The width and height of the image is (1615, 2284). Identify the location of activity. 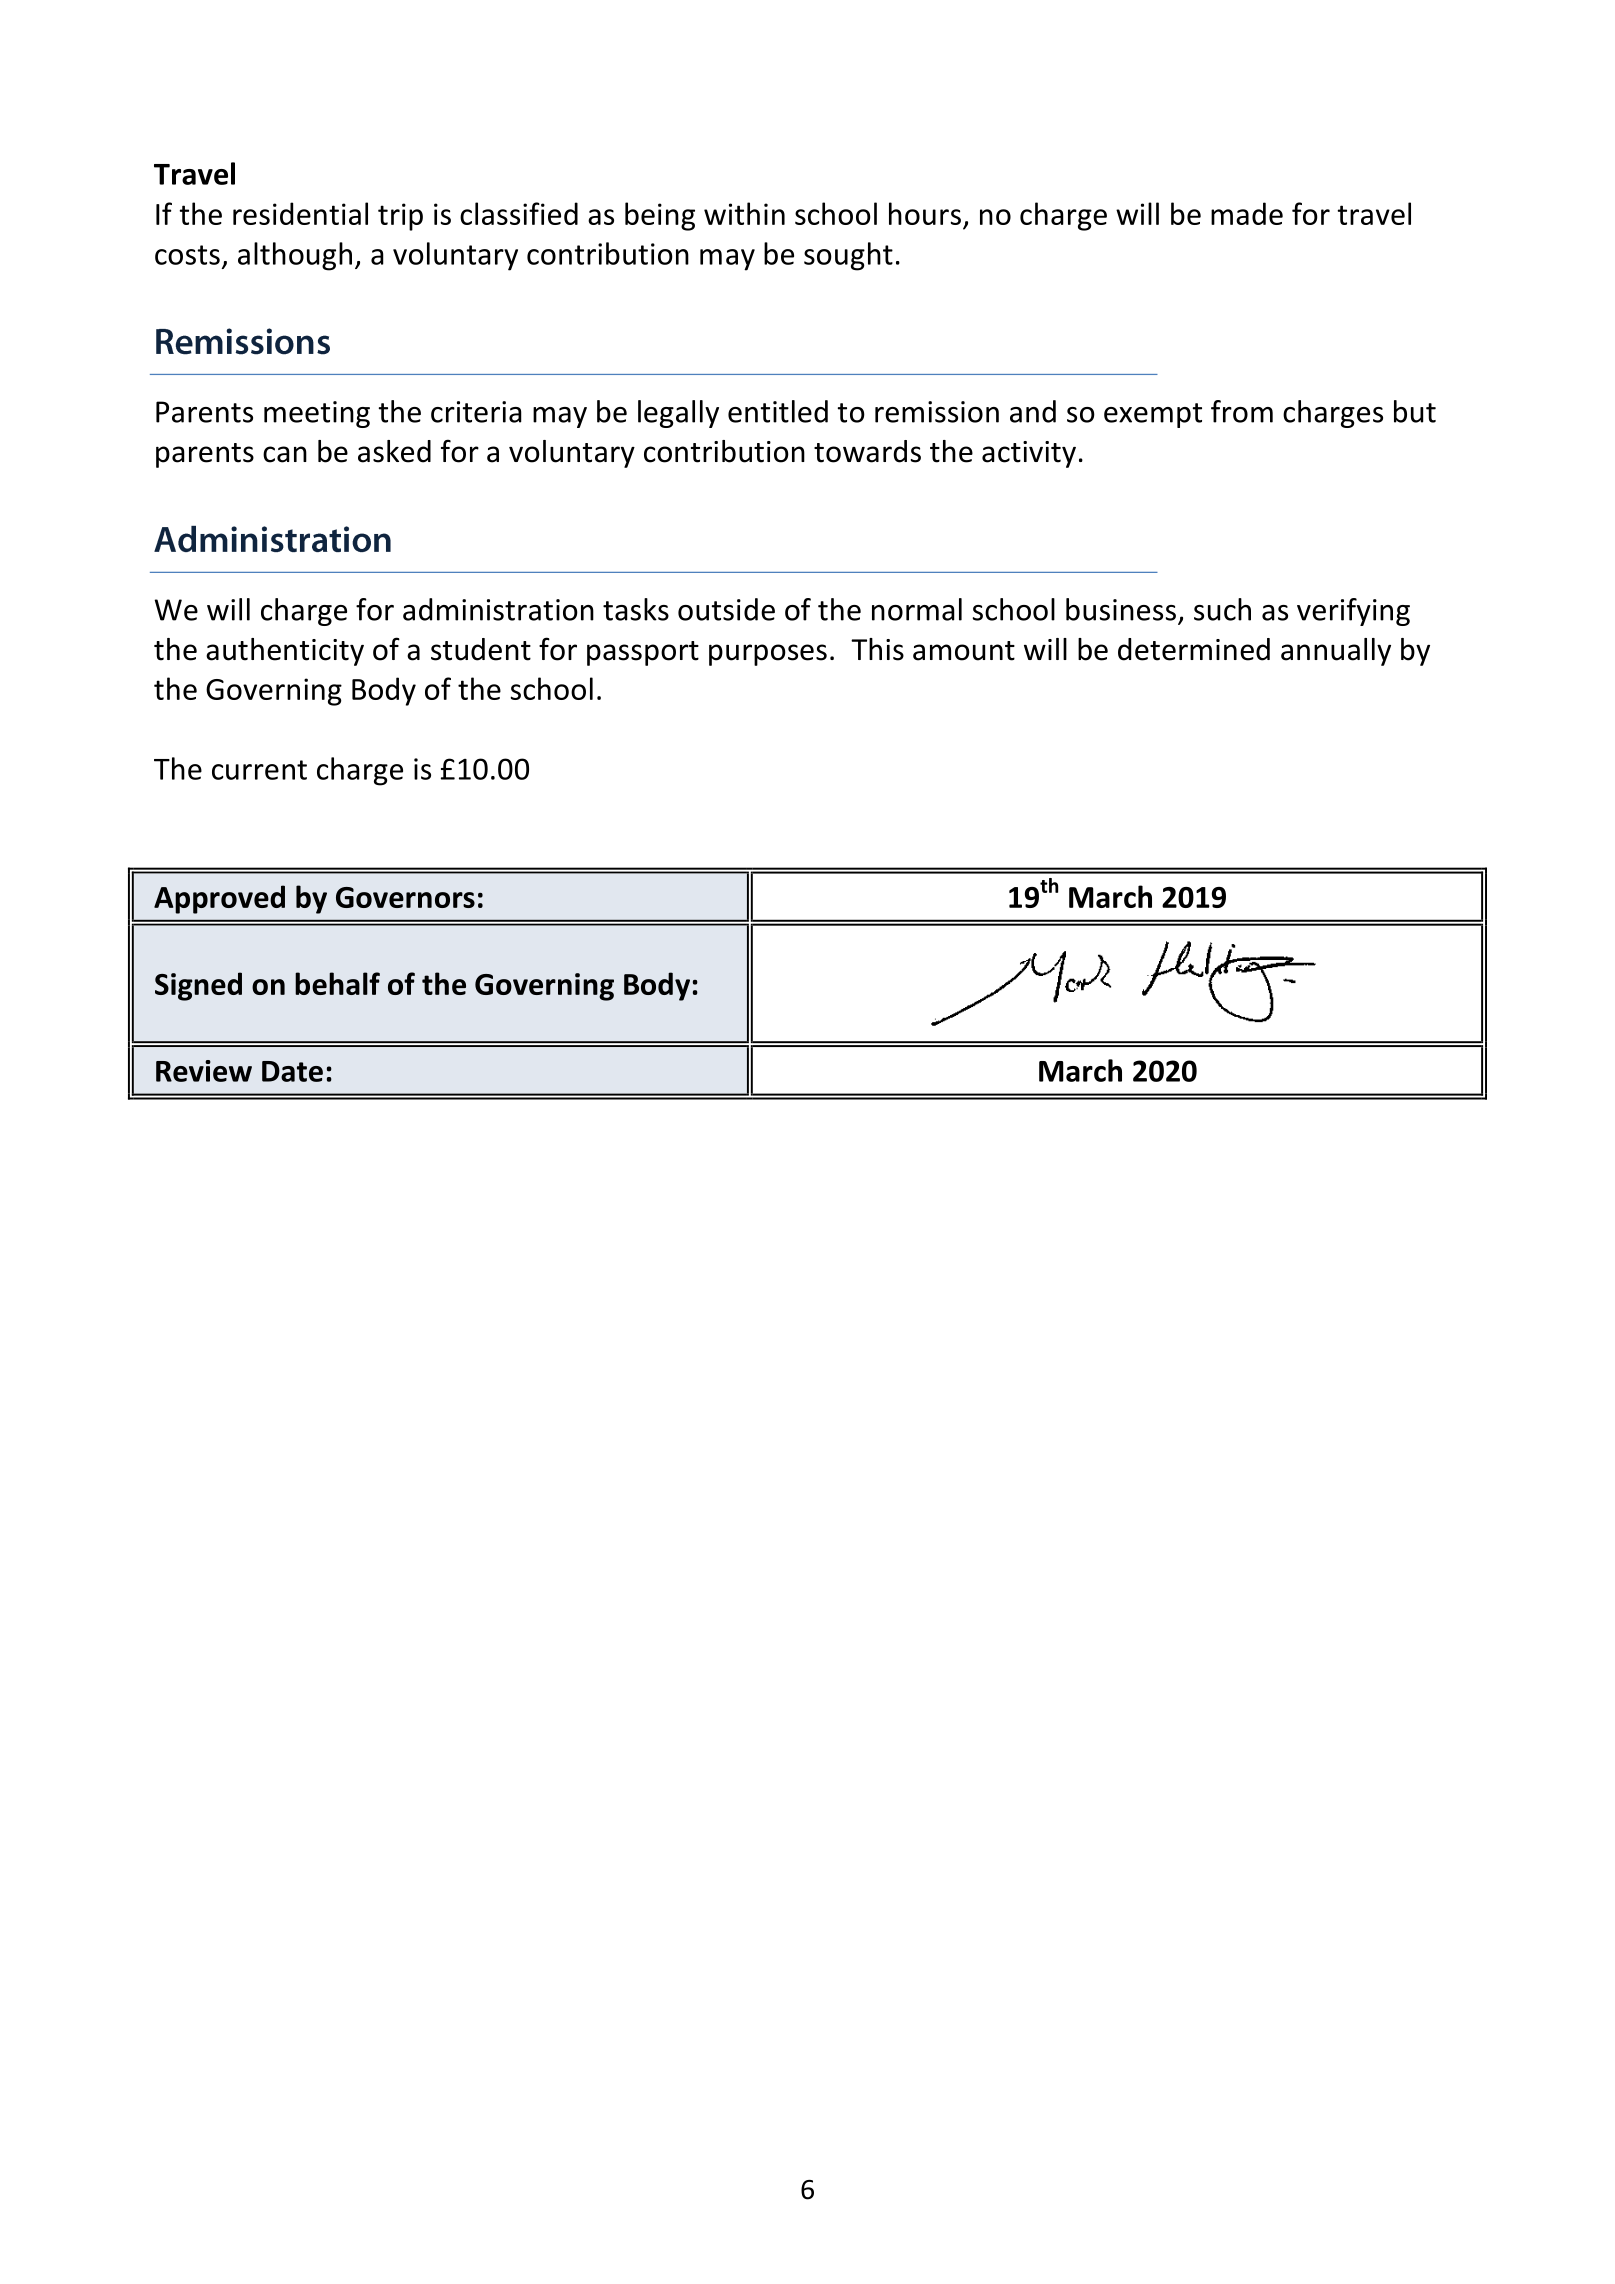
(1029, 454).
